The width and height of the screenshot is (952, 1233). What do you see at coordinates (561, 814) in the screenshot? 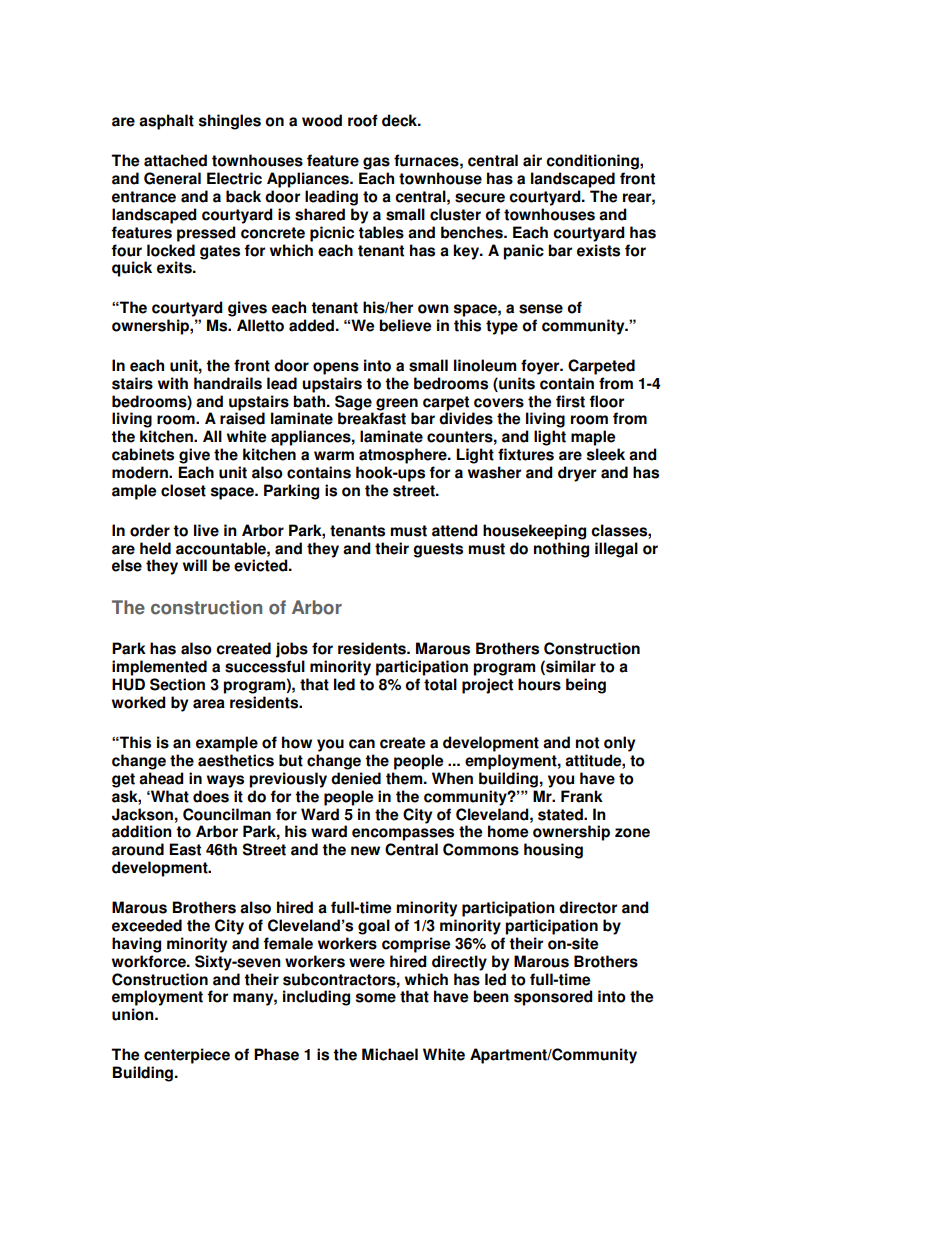
I see `stated` at bounding box center [561, 814].
